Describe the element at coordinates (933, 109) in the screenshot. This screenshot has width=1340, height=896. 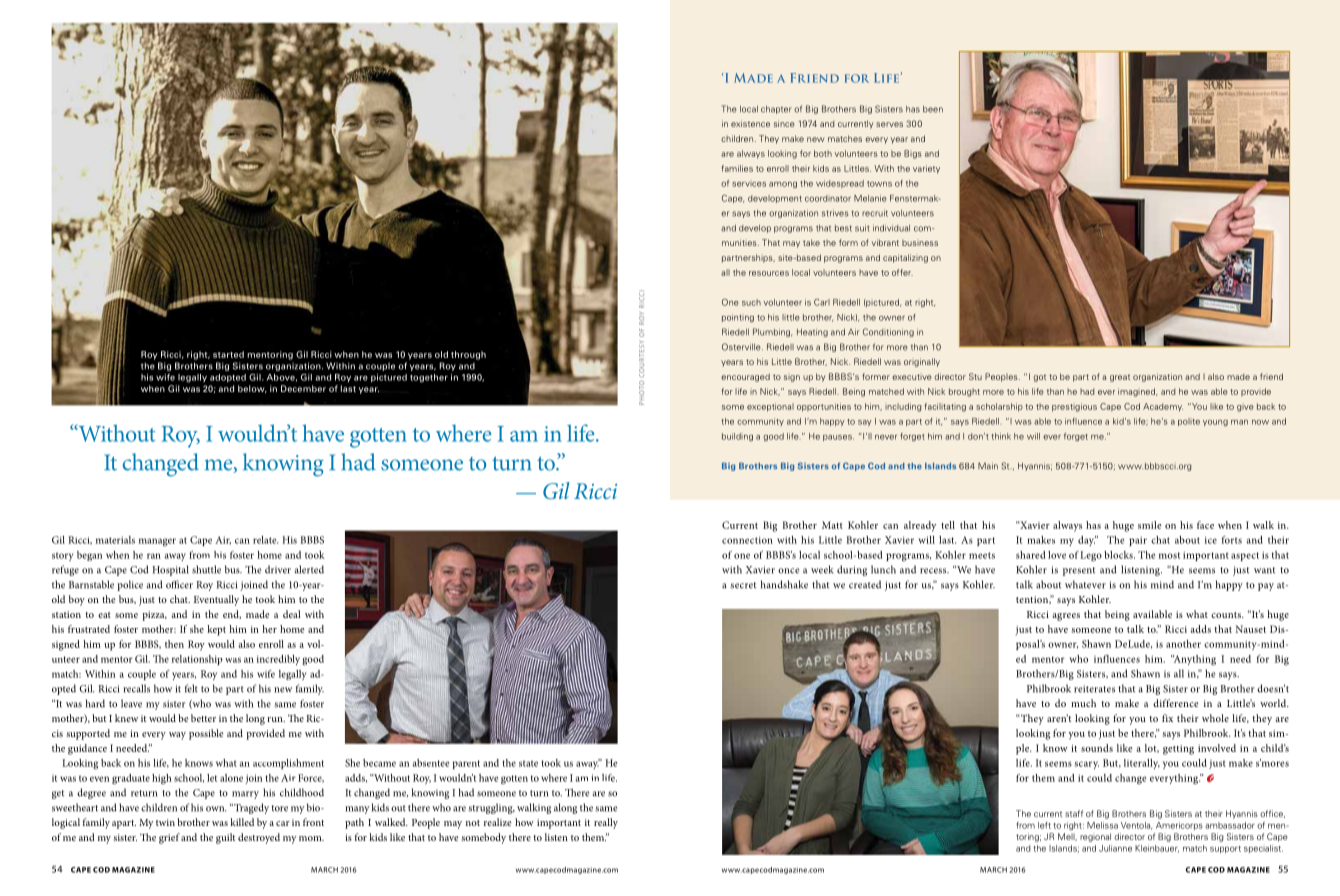
I see `been` at that location.
